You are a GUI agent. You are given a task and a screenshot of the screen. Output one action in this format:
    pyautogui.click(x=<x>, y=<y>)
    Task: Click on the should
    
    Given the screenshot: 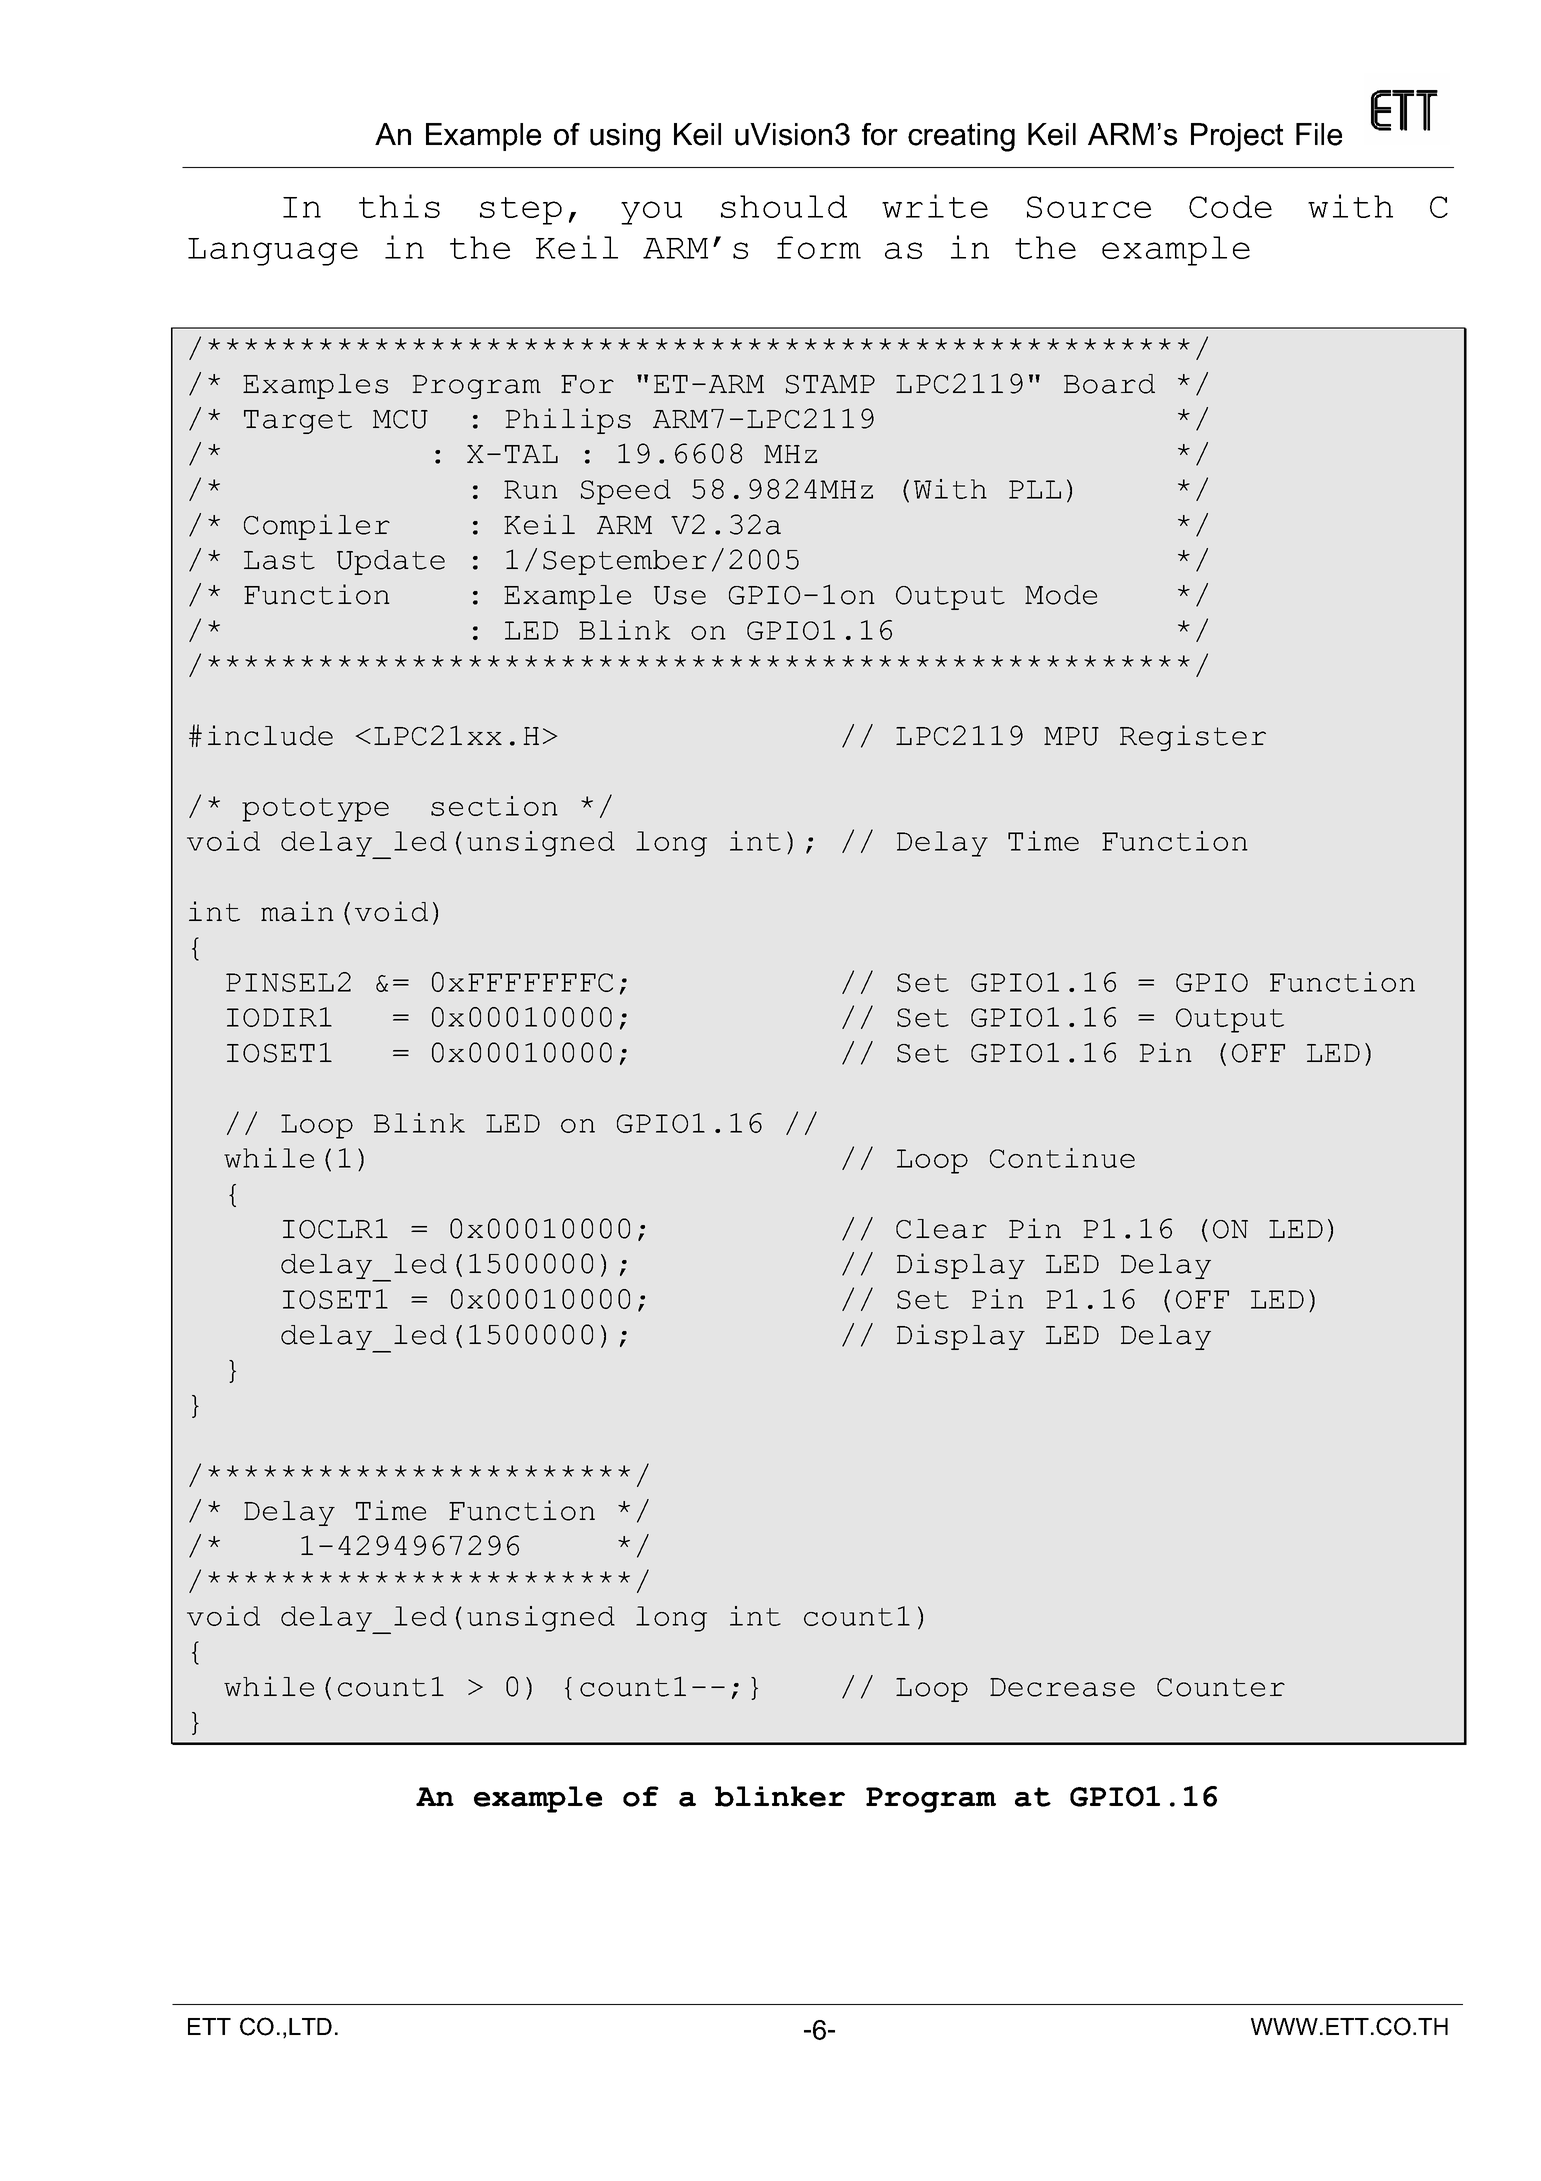 What is the action you would take?
    pyautogui.click(x=784, y=206)
